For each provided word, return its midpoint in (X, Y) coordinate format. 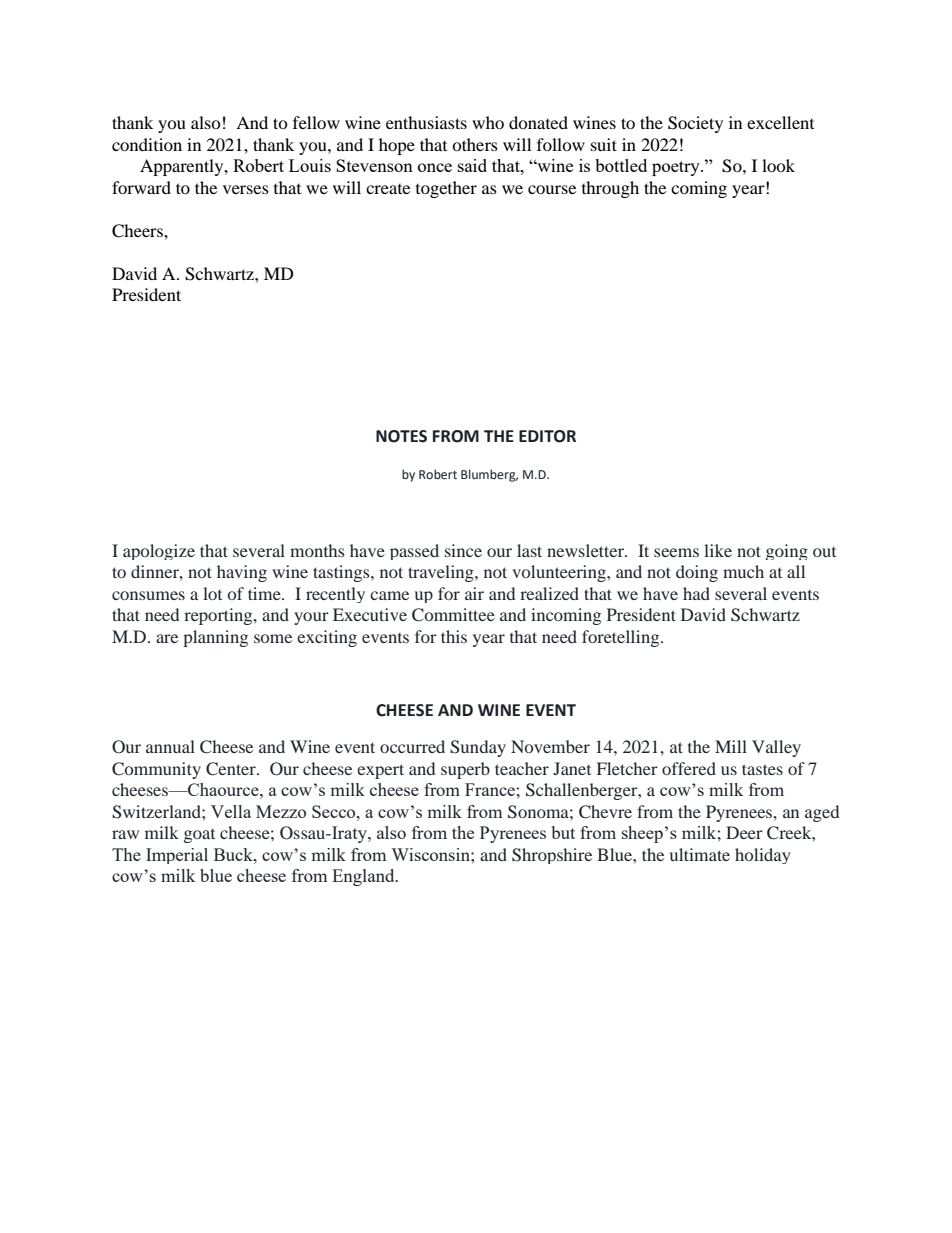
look (778, 165)
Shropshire (552, 856)
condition (147, 144)
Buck (234, 854)
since (463, 550)
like (718, 550)
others (475, 144)
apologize (159, 552)
